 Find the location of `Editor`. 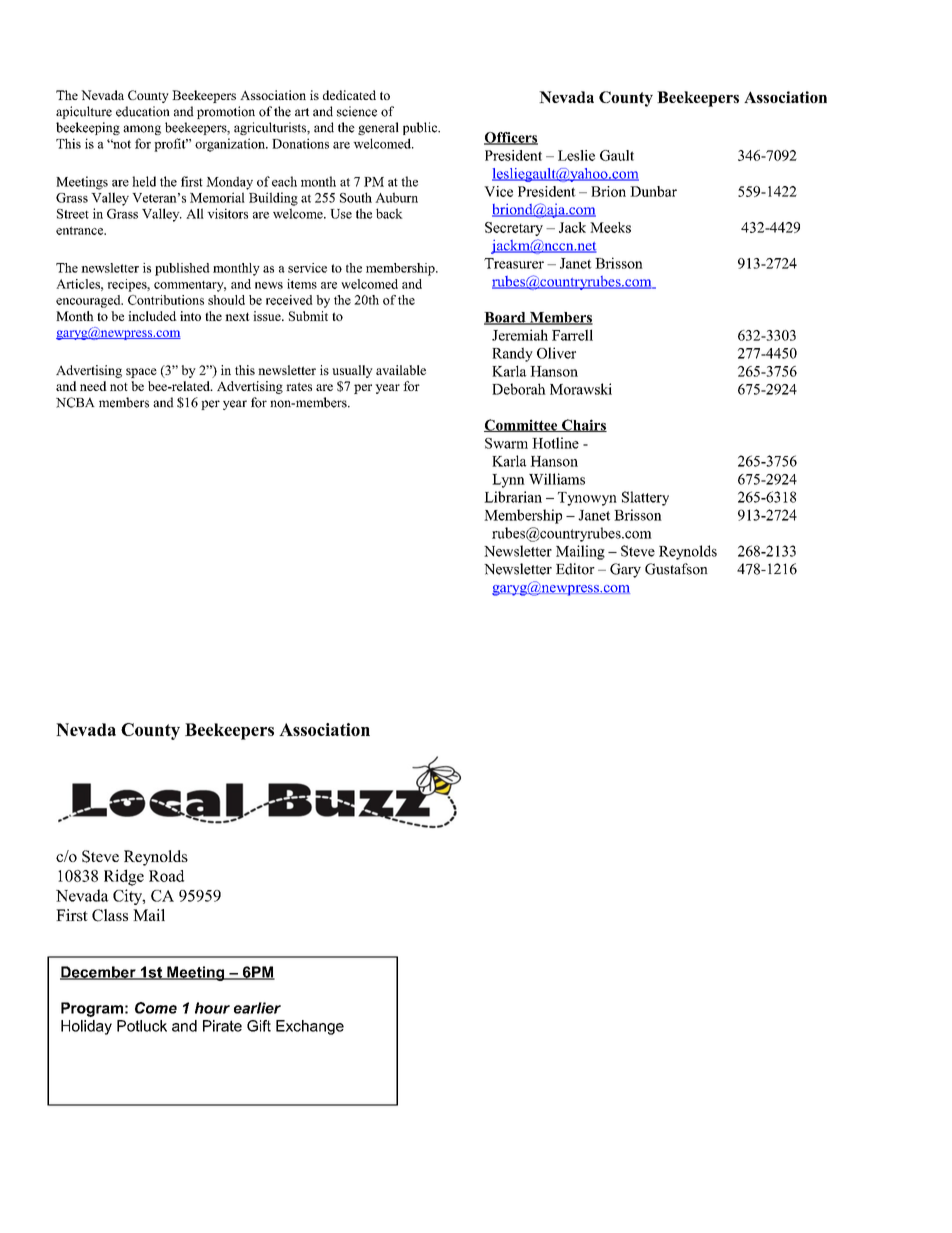

Editor is located at coordinates (575, 569).
